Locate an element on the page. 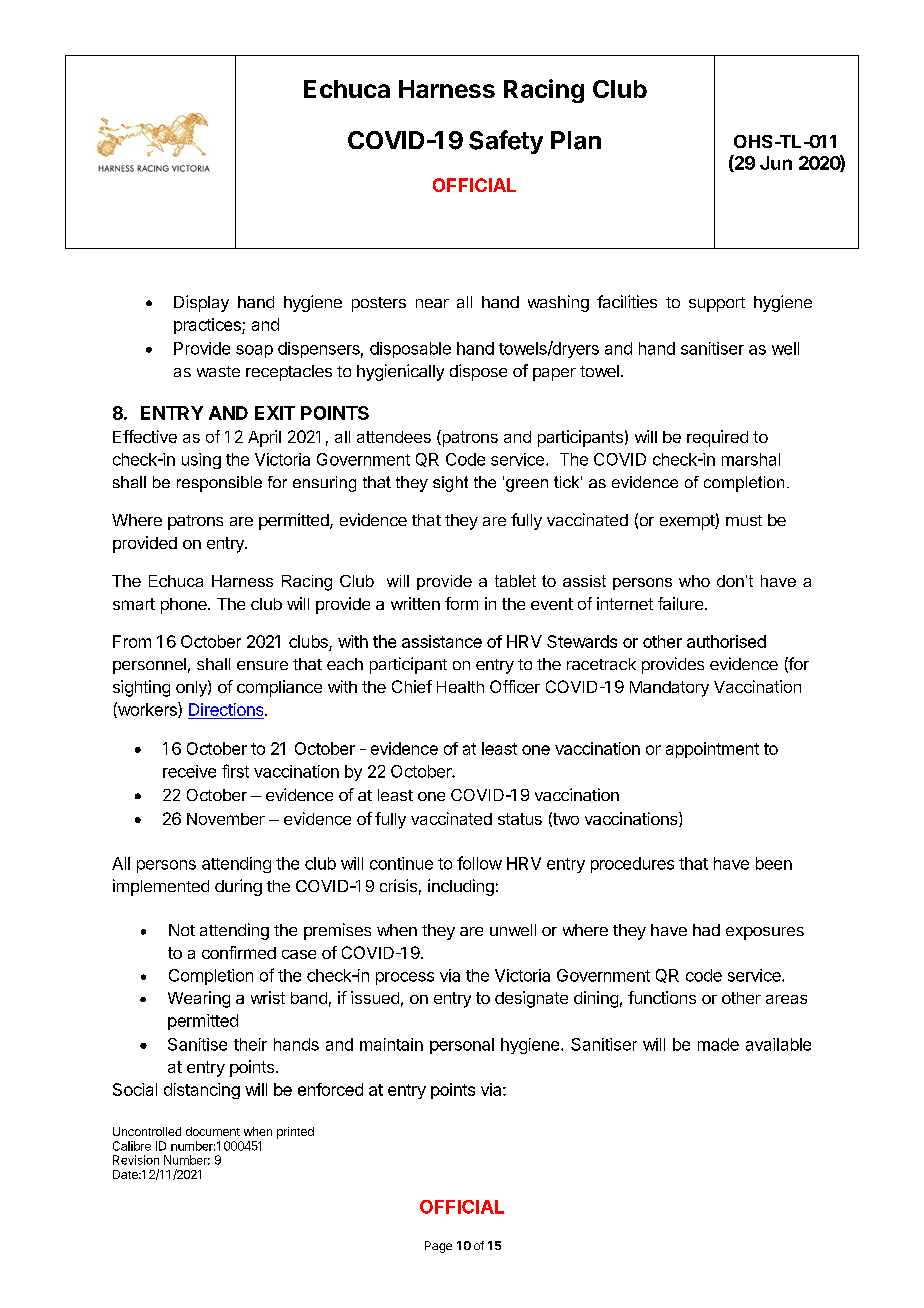 This page has height=1308, width=924. Directions is located at coordinates (227, 711).
